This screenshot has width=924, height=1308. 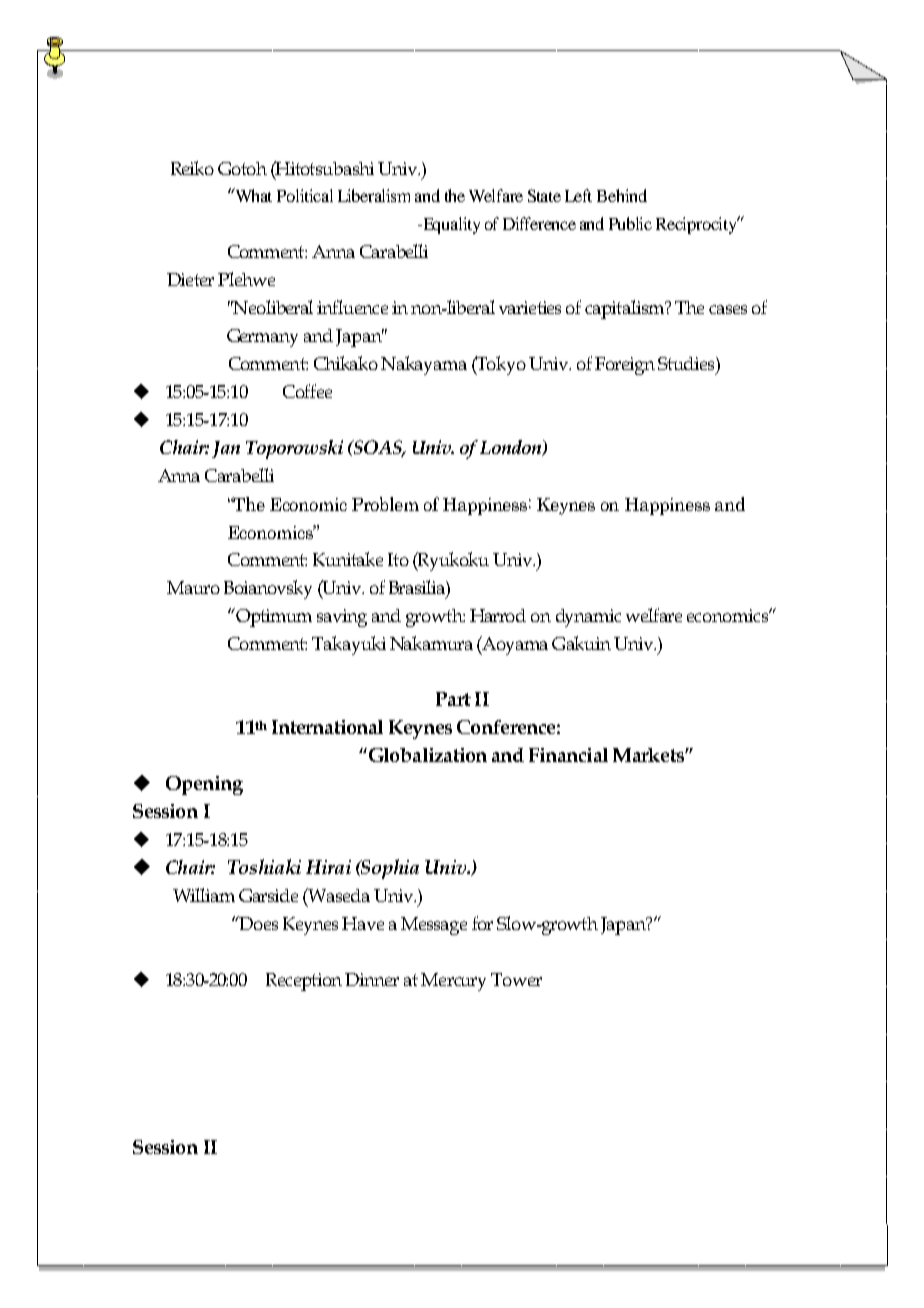 What do you see at coordinates (450, 225) in the screenshot?
I see `Equality` at bounding box center [450, 225].
